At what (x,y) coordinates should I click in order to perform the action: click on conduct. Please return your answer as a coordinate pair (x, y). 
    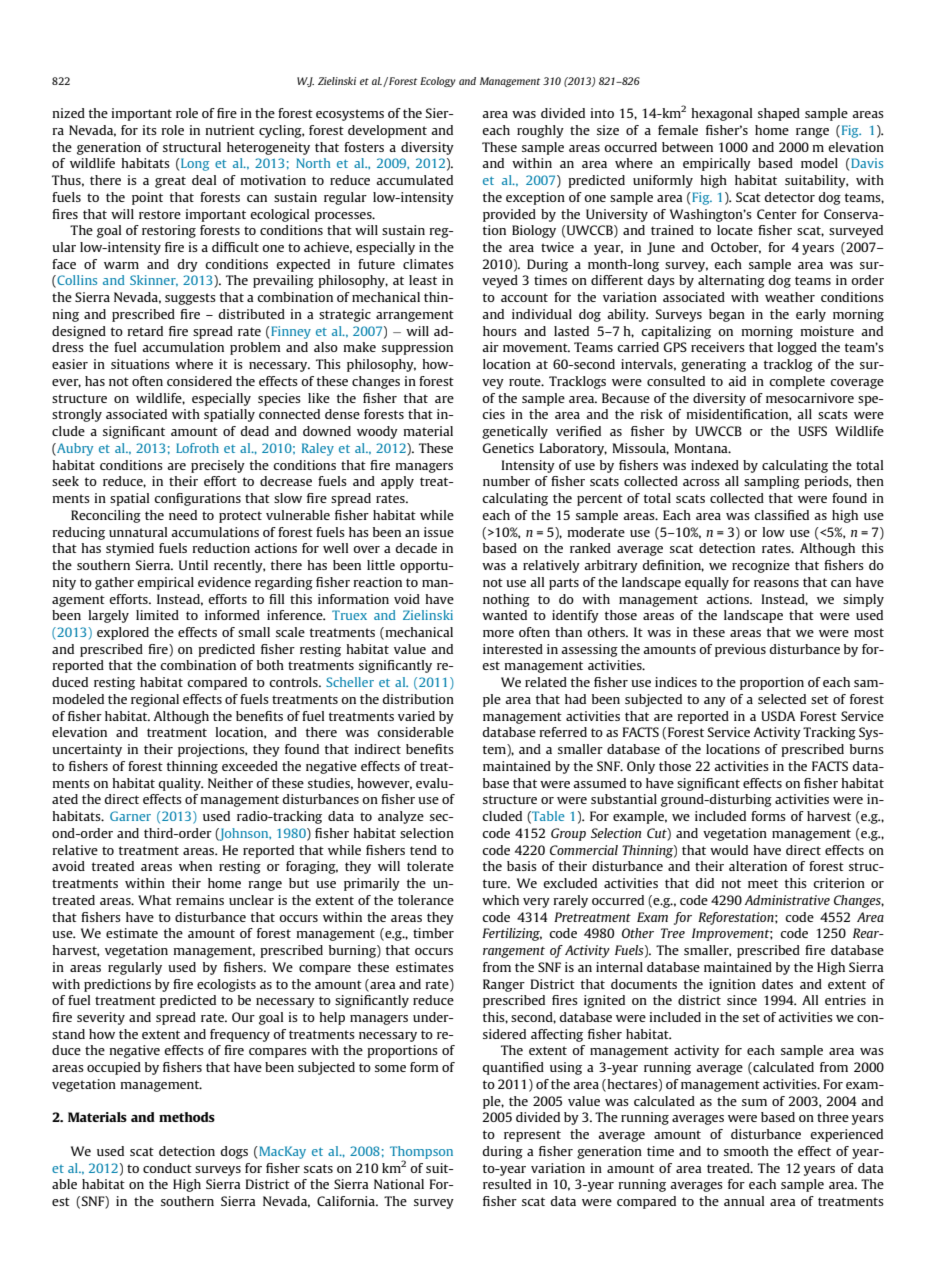
    Looking at the image, I should click on (167, 1168).
